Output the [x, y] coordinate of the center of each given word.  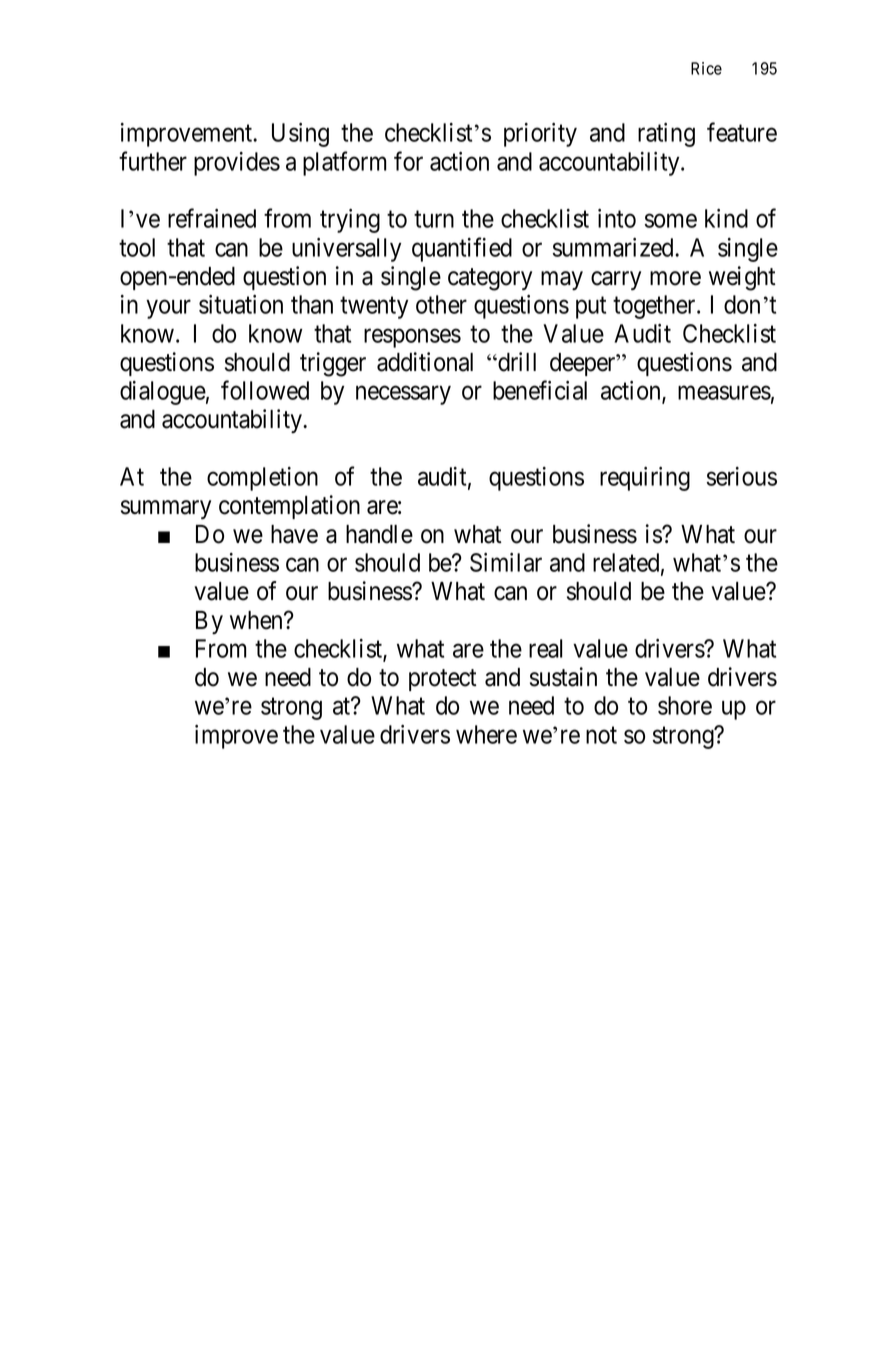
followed [265, 390]
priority [540, 135]
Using [300, 135]
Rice [706, 68]
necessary [403, 395]
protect [443, 680]
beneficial [540, 390]
